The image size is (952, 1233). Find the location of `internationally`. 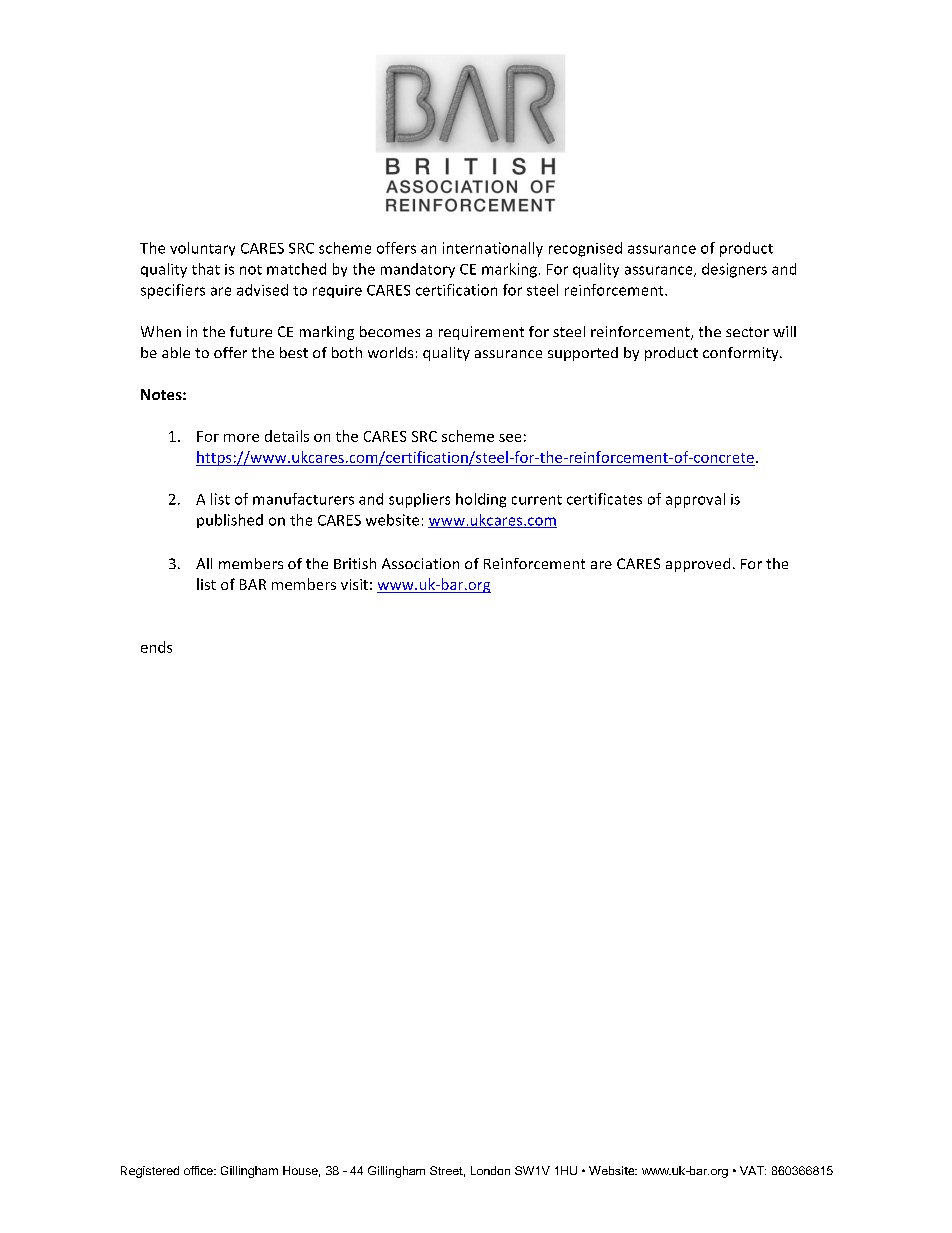

internationally is located at coordinates (493, 249).
